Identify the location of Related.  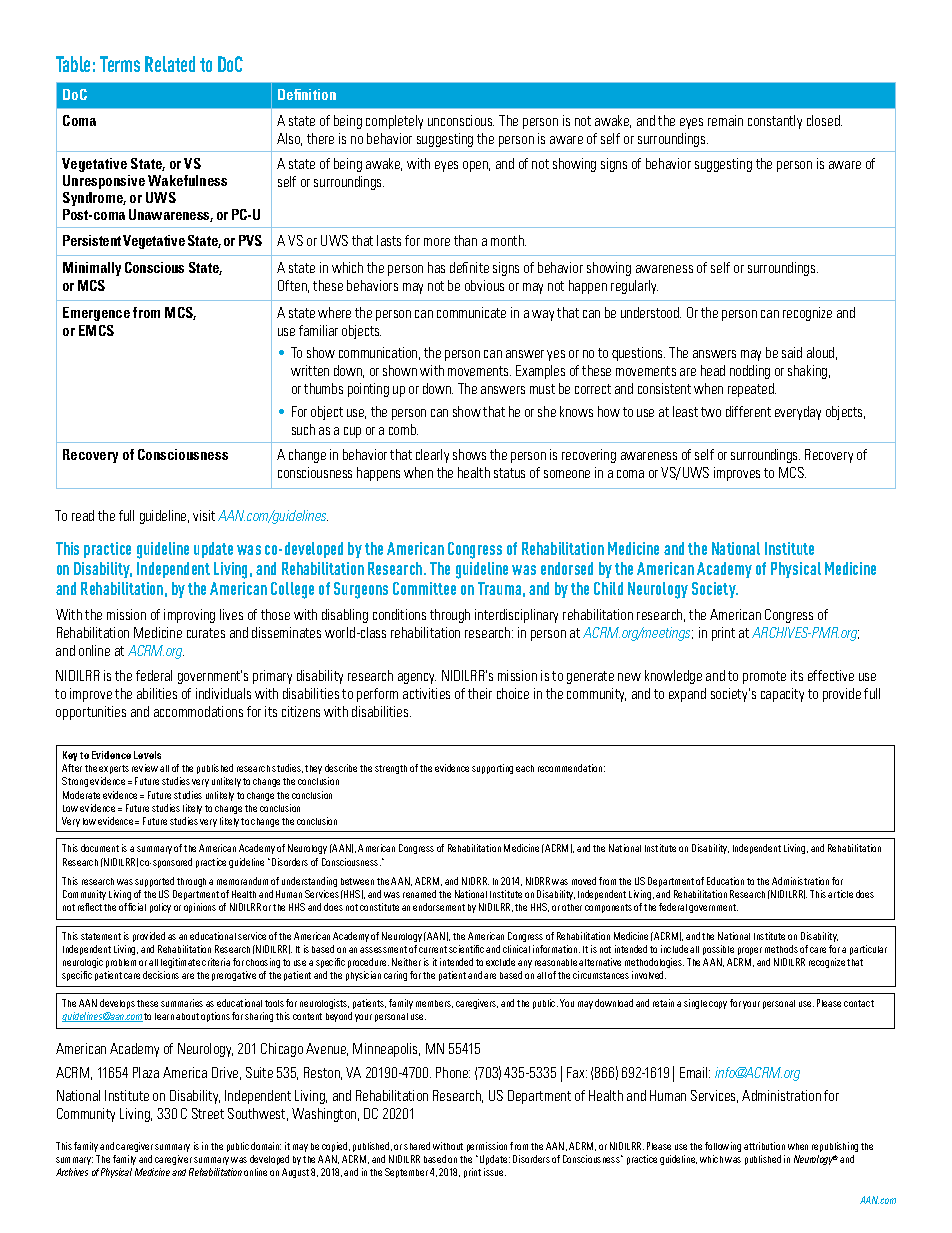
(170, 64).
